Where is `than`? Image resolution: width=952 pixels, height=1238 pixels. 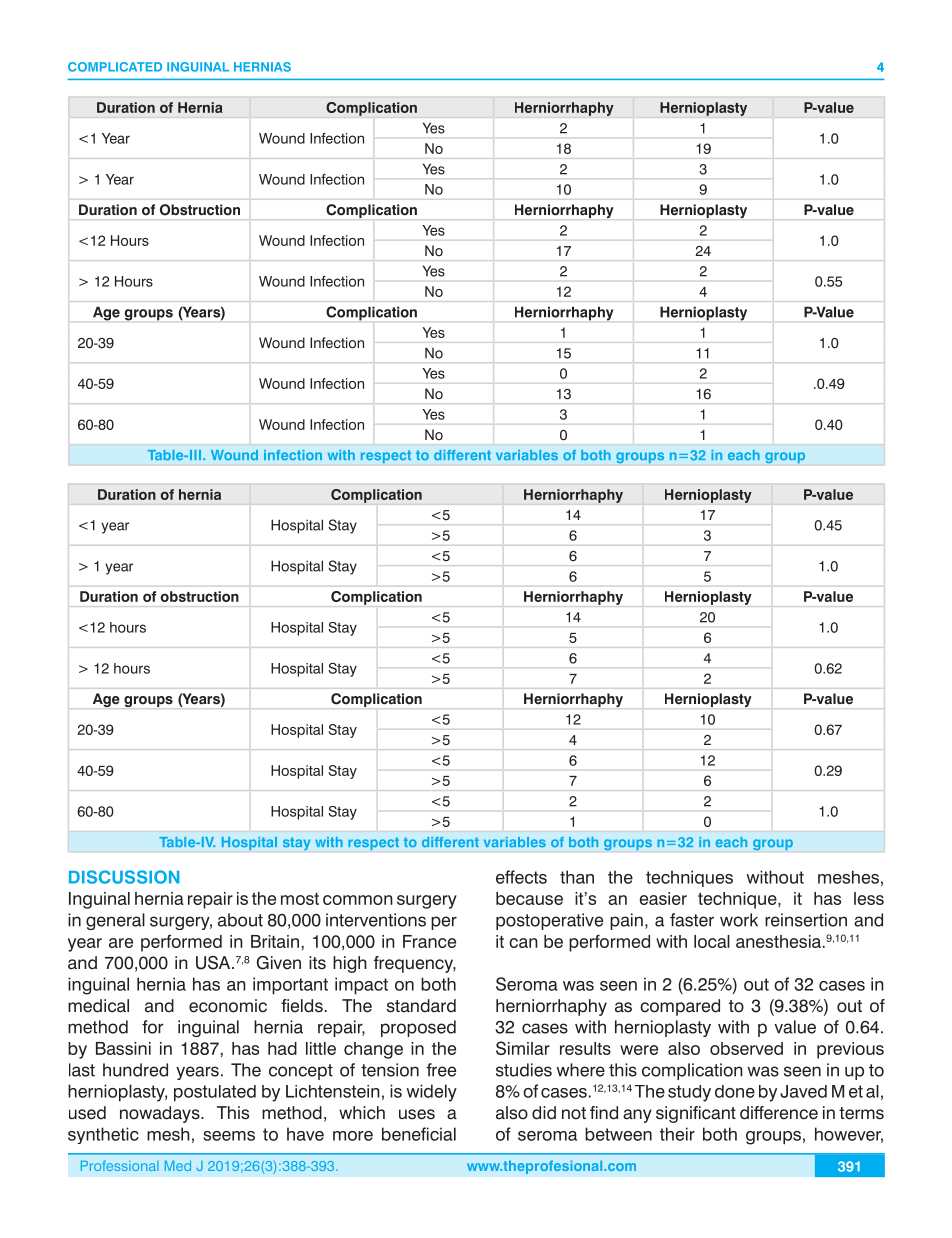 than is located at coordinates (577, 877).
